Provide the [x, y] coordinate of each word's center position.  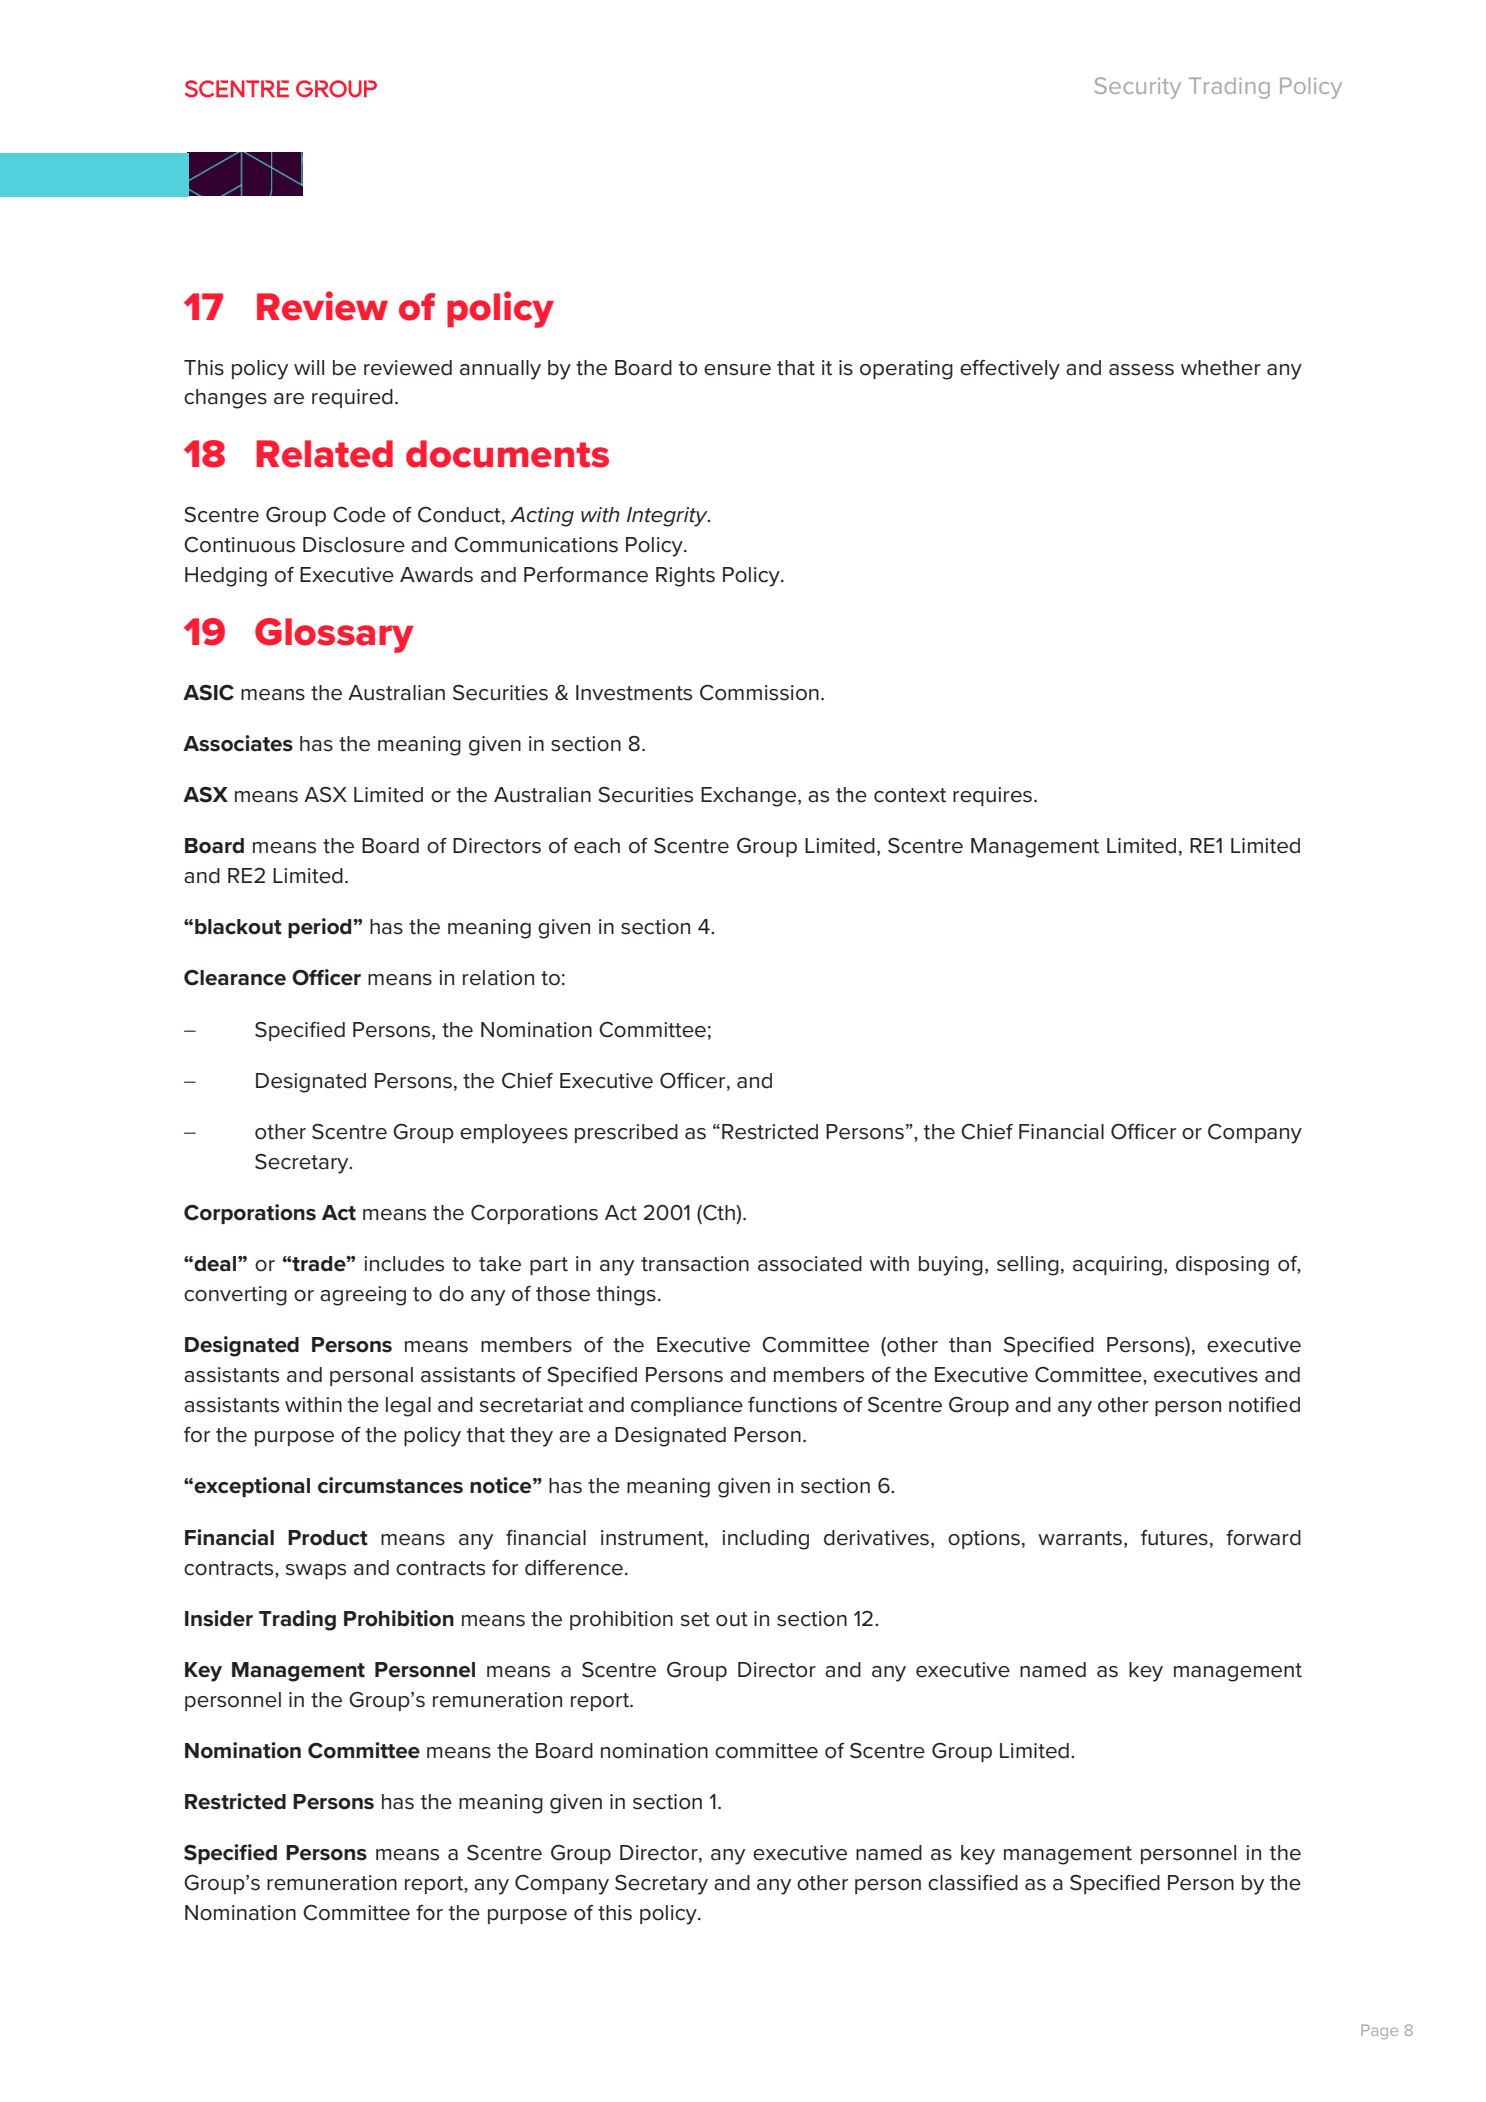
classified [973, 1883]
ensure [737, 370]
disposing [1222, 1266]
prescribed [626, 1133]
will [309, 367]
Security [1138, 88]
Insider [219, 1618]
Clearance [235, 977]
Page [1379, 2031]
